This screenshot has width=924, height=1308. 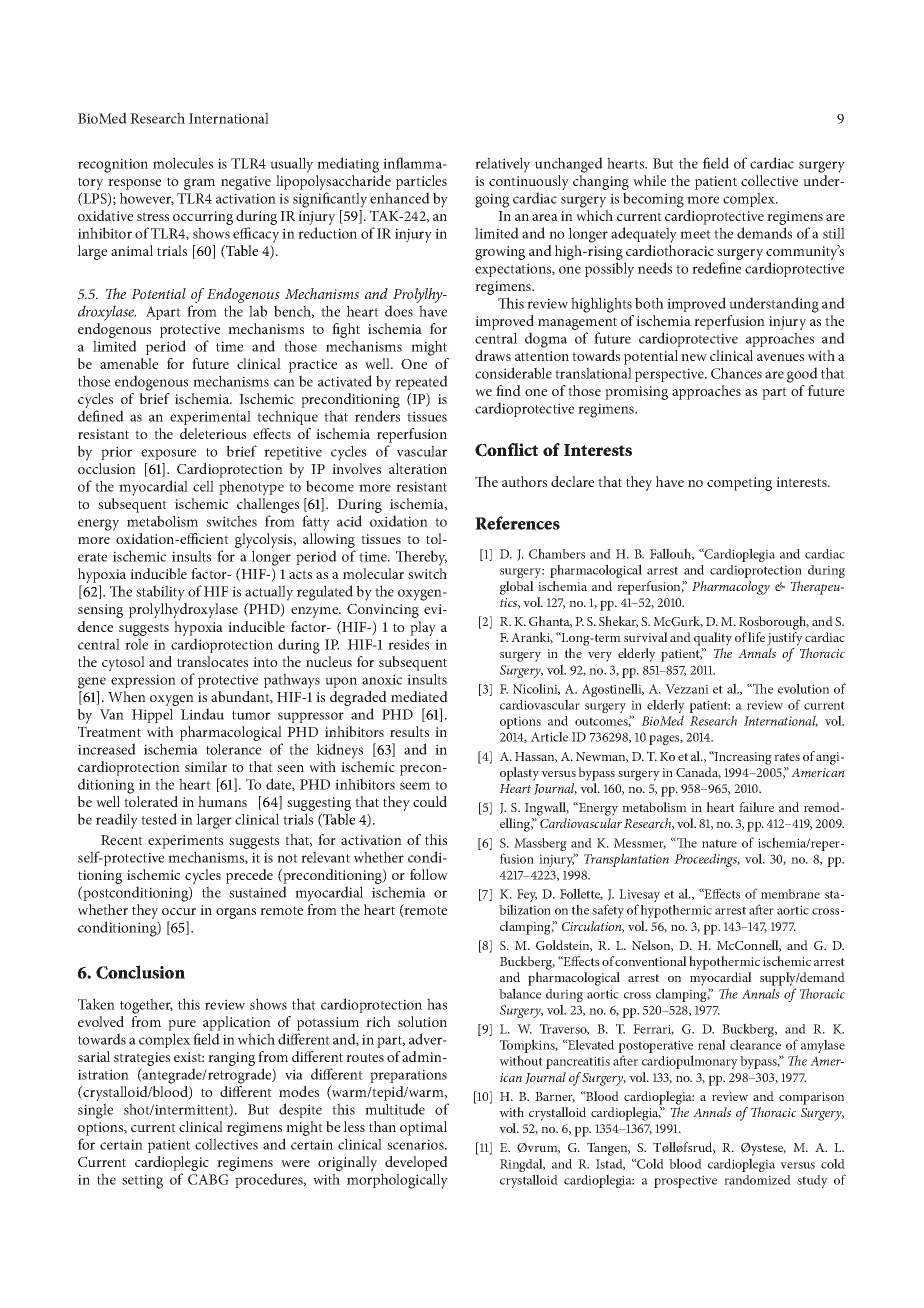 What do you see at coordinates (419, 696) in the screenshot?
I see `mediated` at bounding box center [419, 696].
